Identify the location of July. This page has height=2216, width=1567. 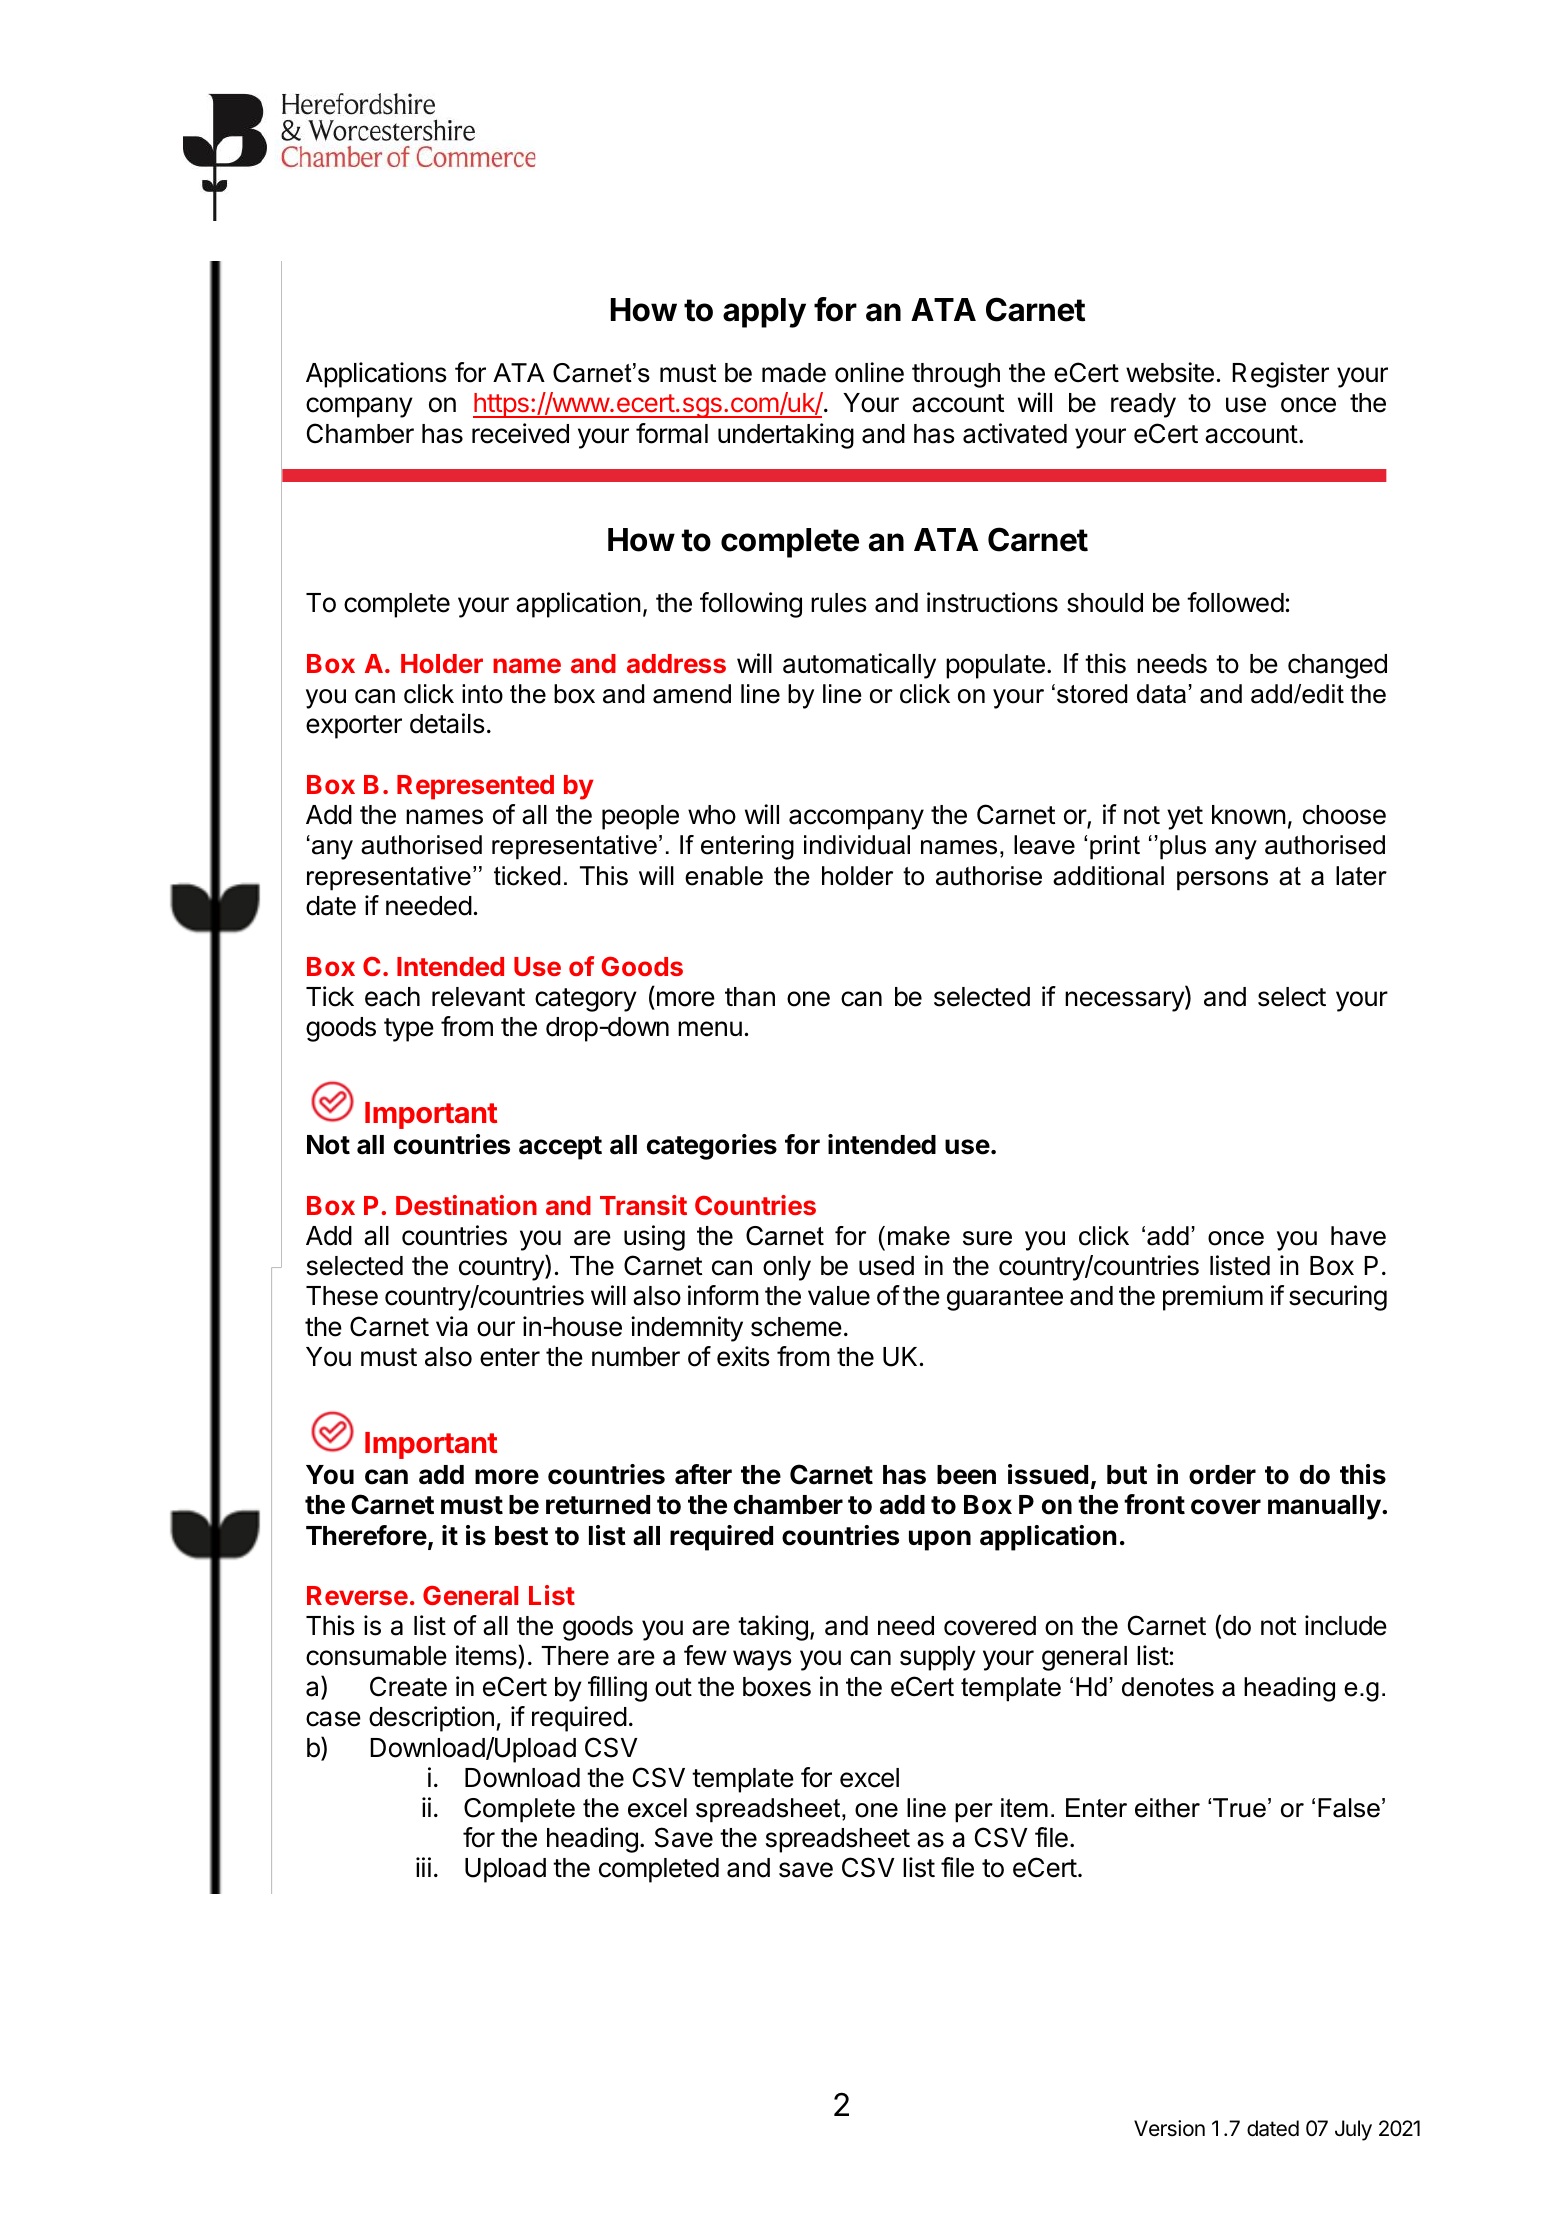
(1353, 2130).
